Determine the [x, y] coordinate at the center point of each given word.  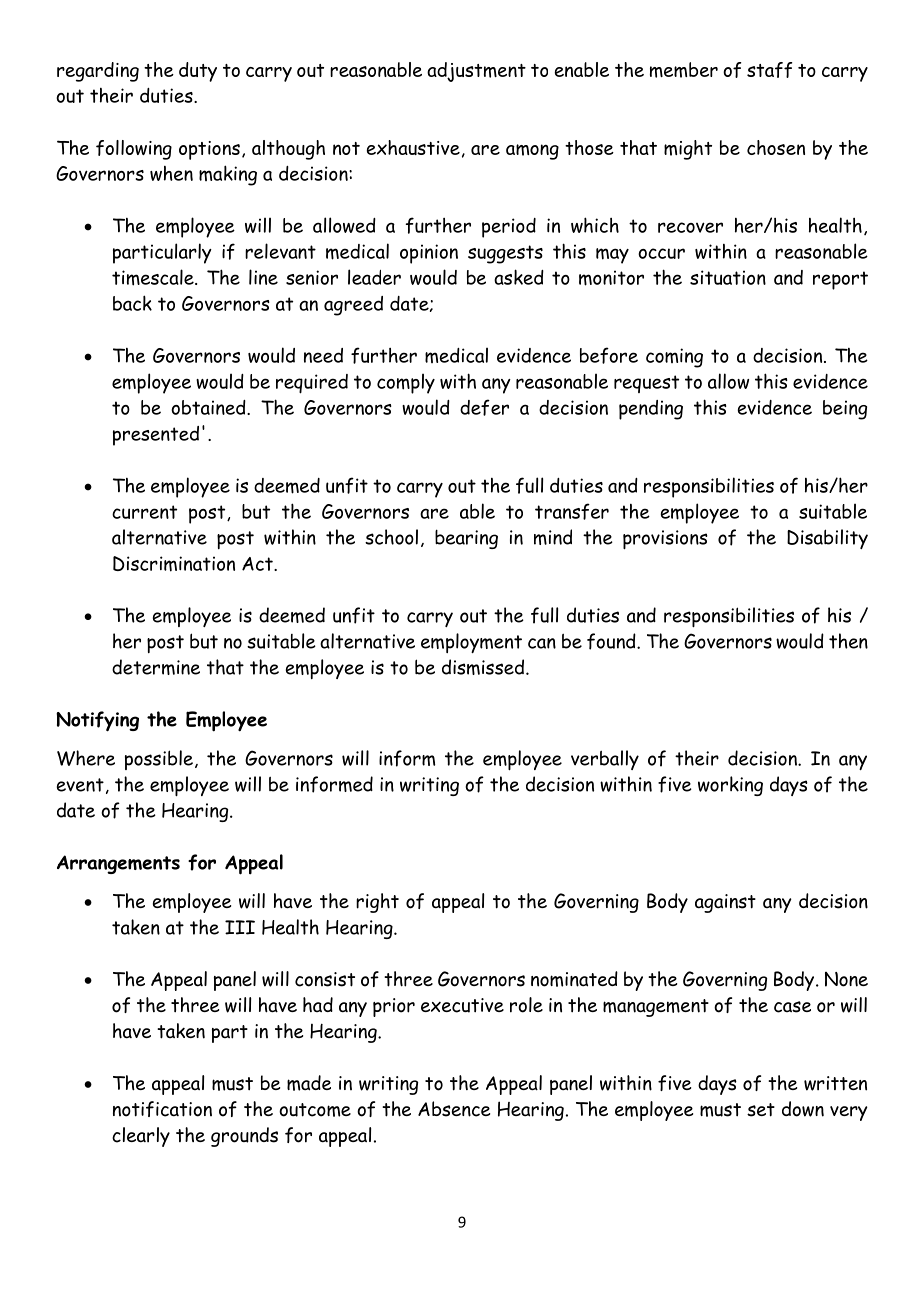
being [845, 410]
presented [156, 436]
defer [484, 407]
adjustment [476, 72]
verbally [605, 760]
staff [769, 70]
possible [159, 760]
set [761, 1110]
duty [198, 72]
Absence [454, 1109]
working [730, 786]
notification [162, 1109]
